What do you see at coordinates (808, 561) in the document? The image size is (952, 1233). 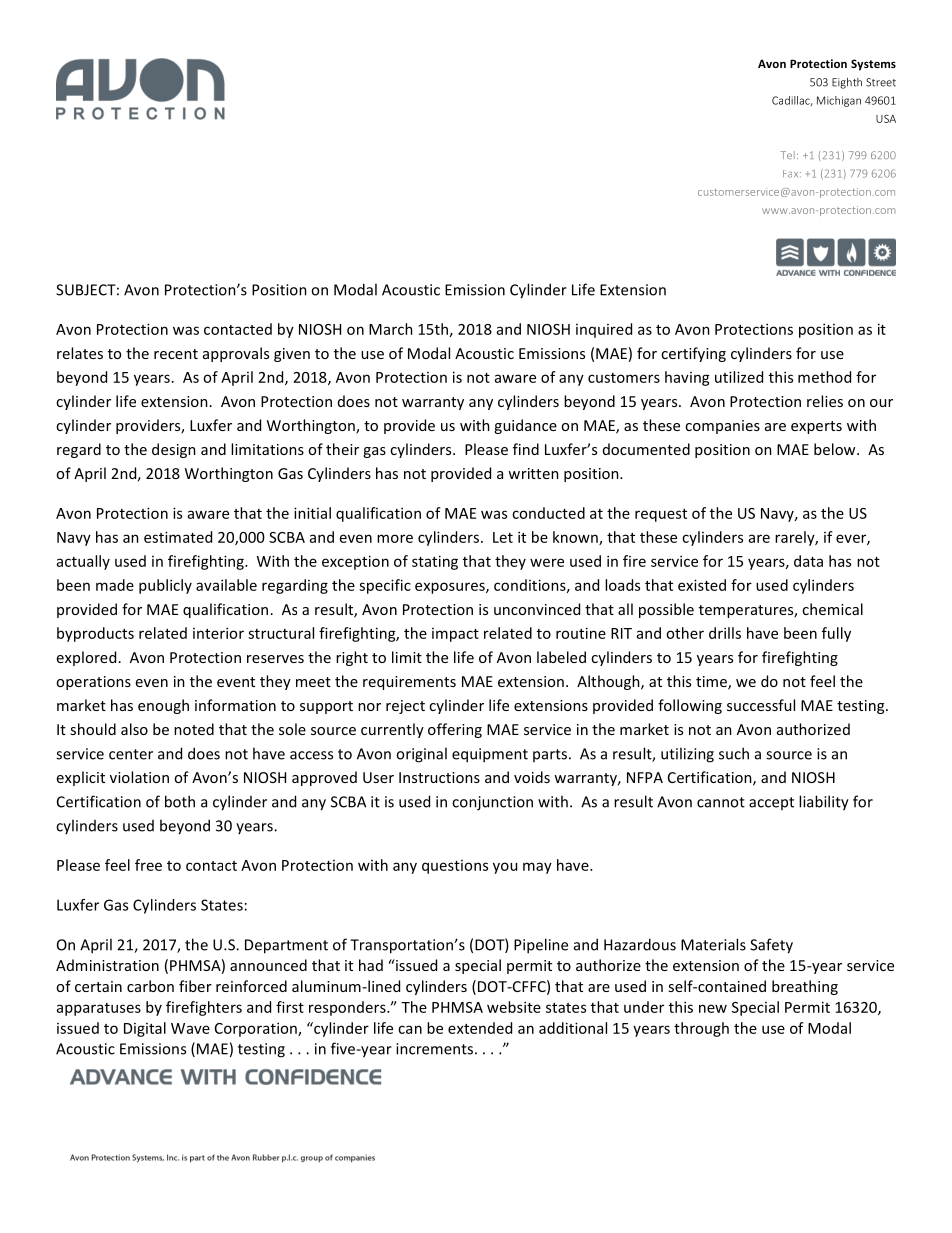 I see `data` at bounding box center [808, 561].
